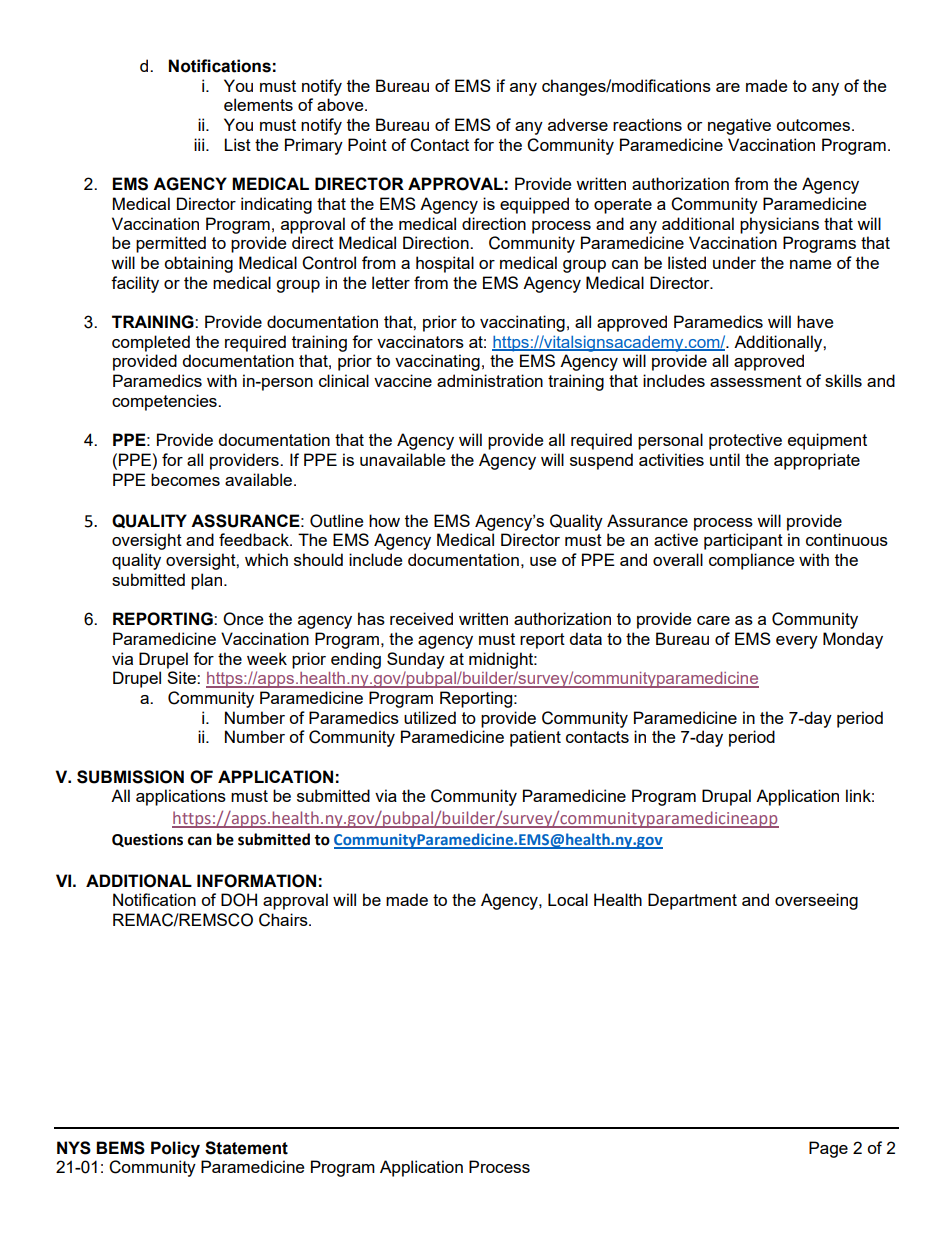 The height and width of the document is (1233, 952). Describe the element at coordinates (246, 1148) in the document. I see `Statement` at that location.
